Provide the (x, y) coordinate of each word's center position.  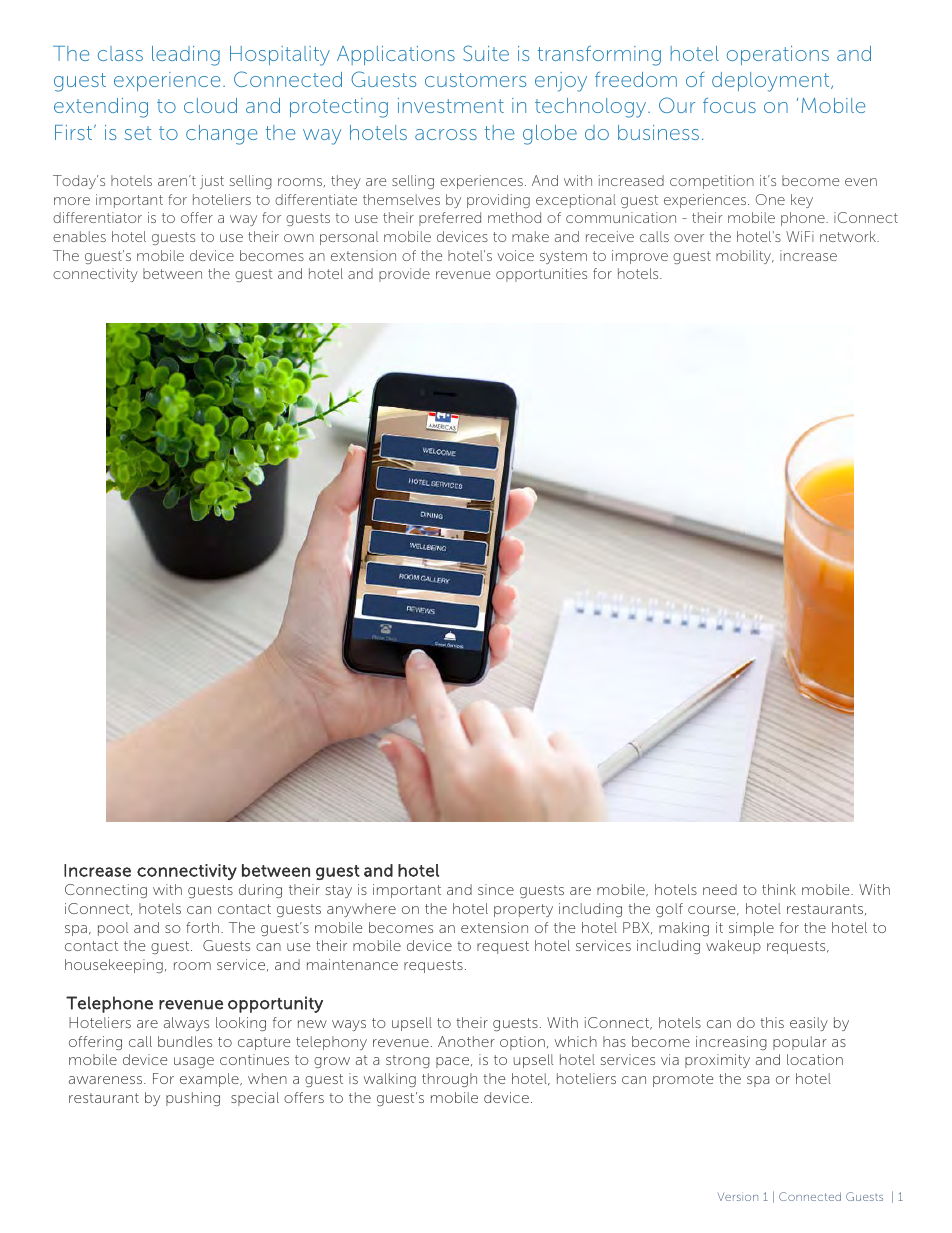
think (779, 889)
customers (475, 80)
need (720, 889)
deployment (772, 82)
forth (202, 927)
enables (79, 236)
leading (186, 56)
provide (404, 275)
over (689, 238)
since (496, 889)
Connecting (106, 891)
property (523, 910)
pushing (193, 1099)
